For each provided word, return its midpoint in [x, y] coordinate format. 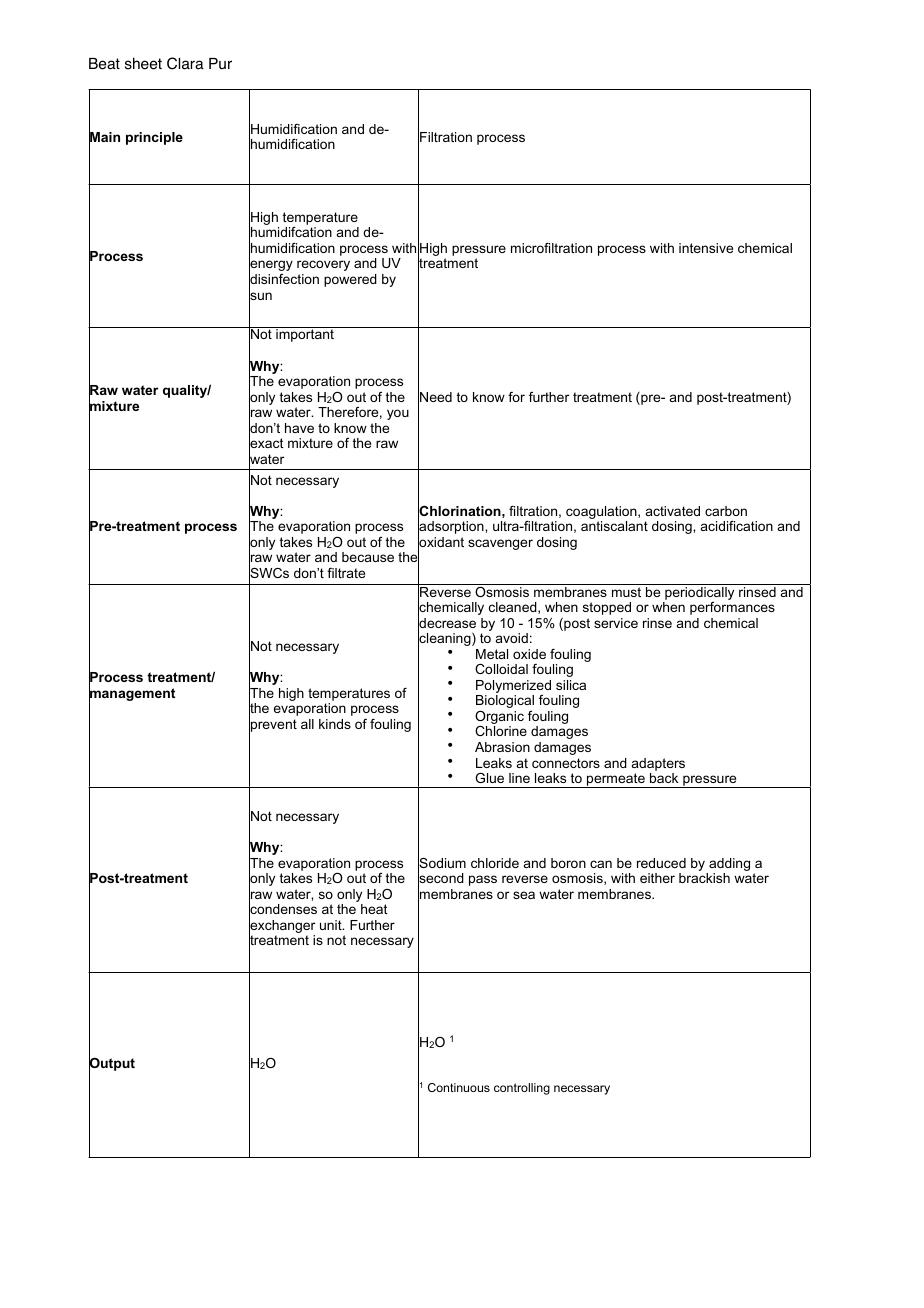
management [132, 694]
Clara [185, 63]
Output [112, 1064]
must [626, 592]
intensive [706, 248]
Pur [220, 64]
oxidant [441, 542]
